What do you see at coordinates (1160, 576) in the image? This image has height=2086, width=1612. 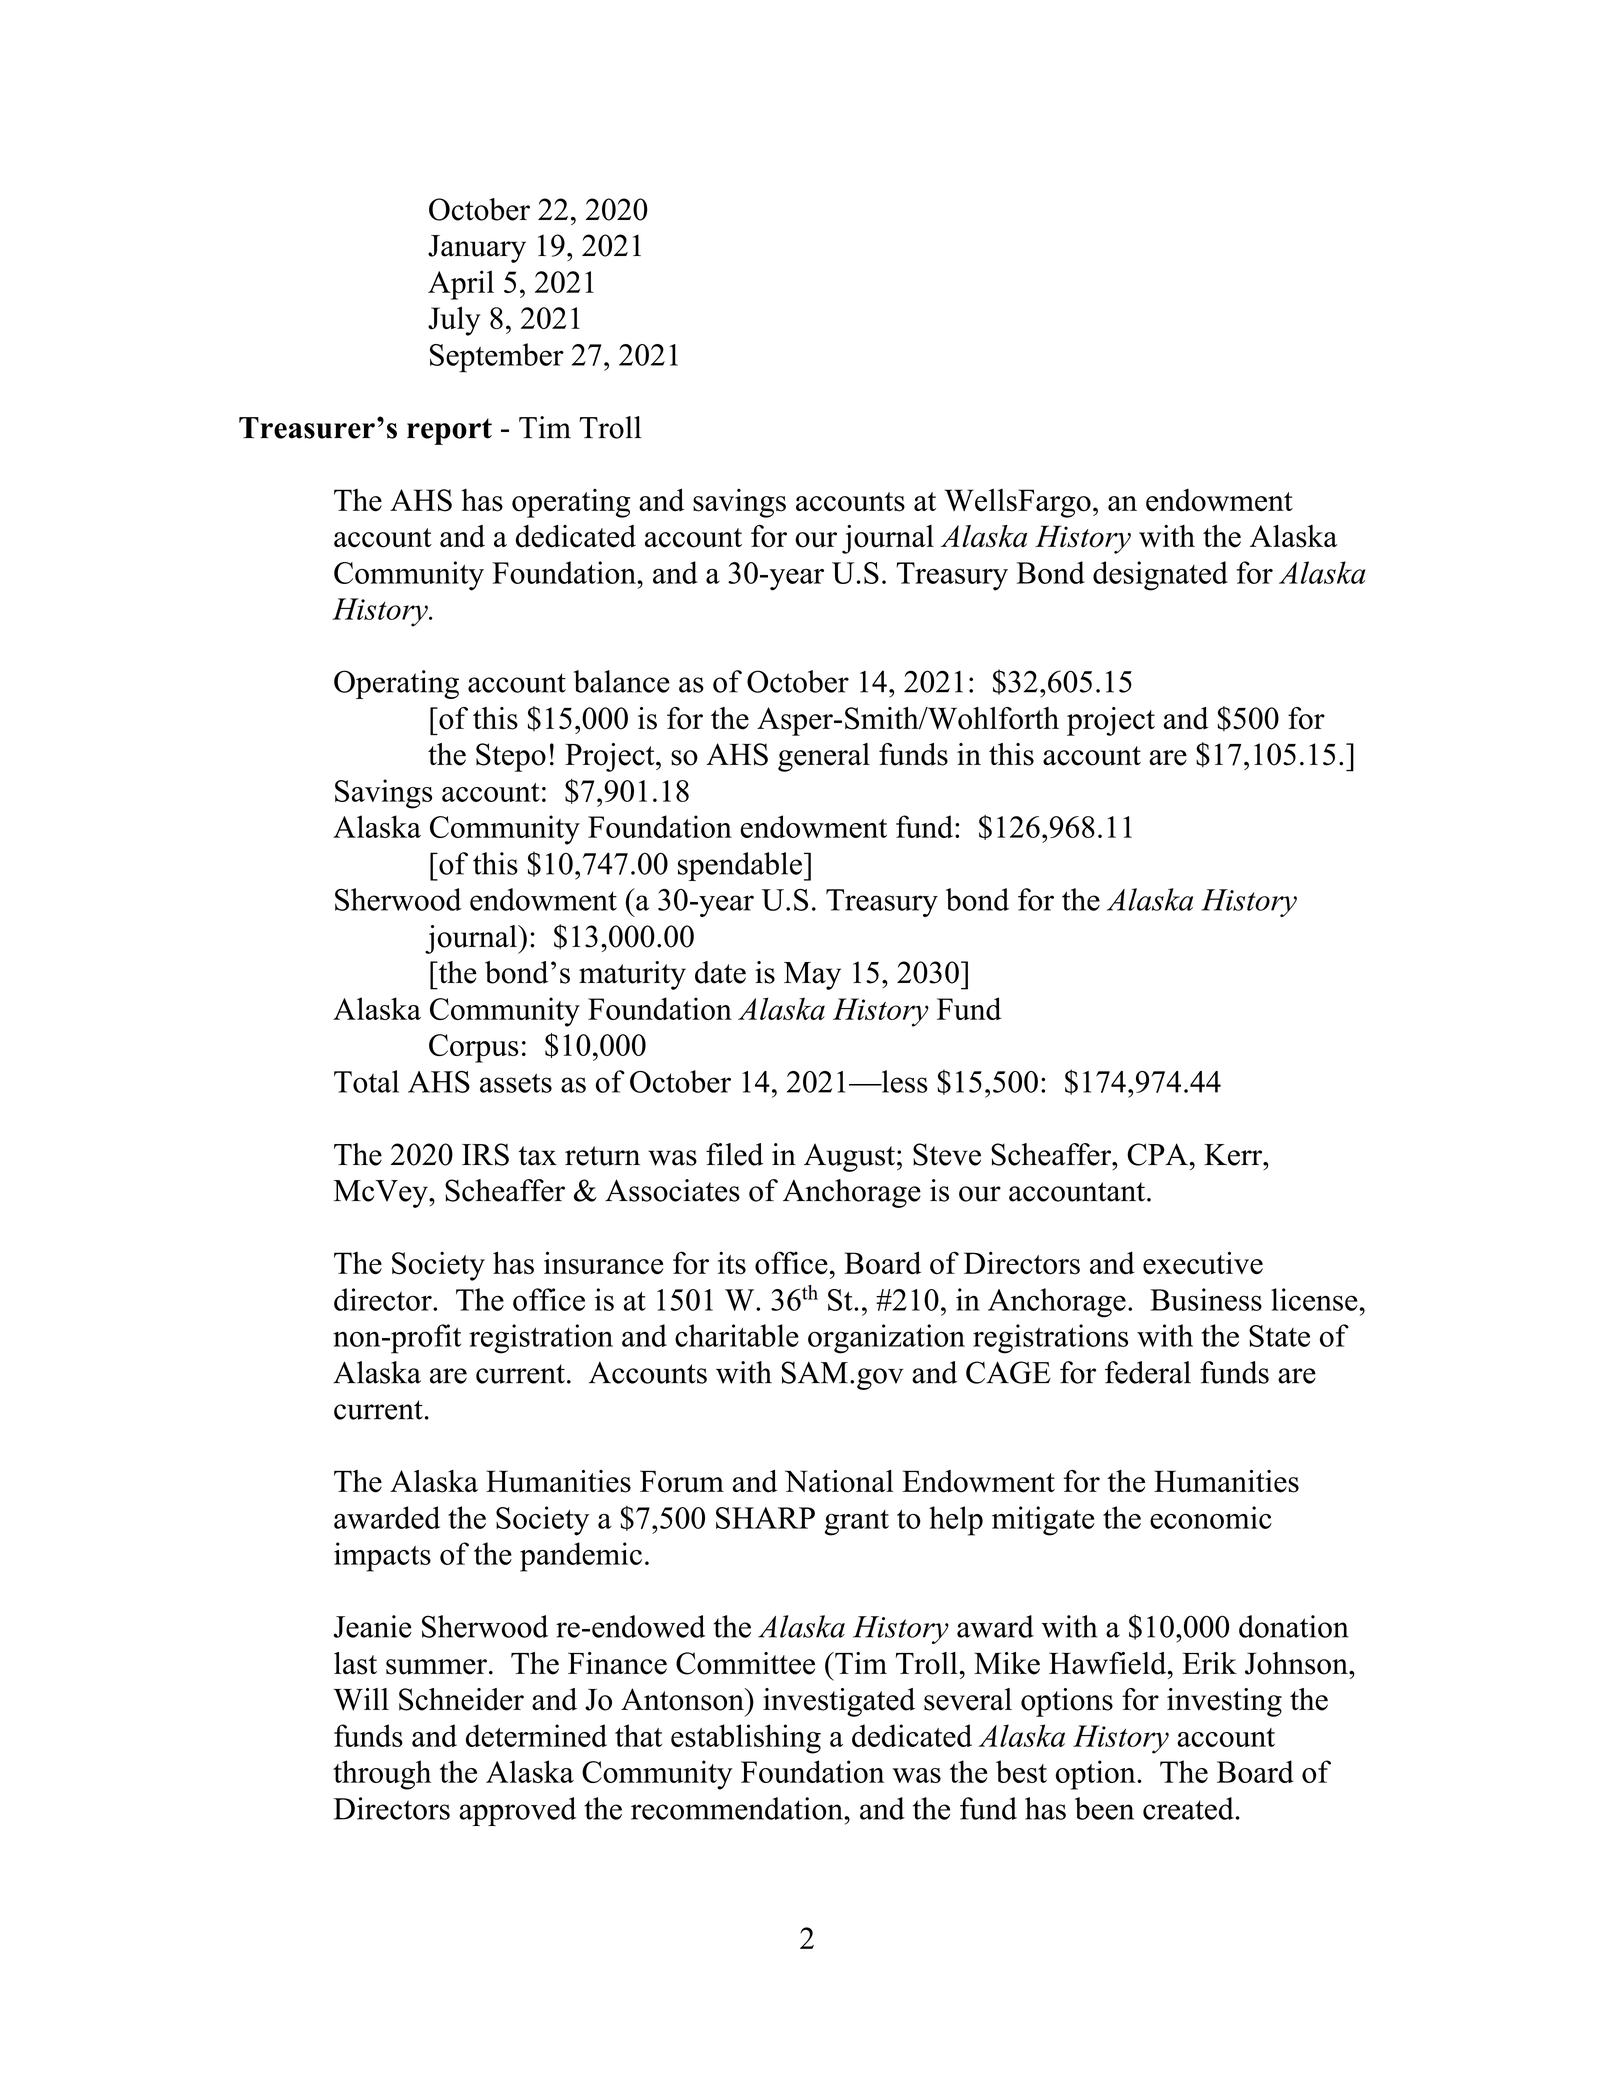 I see `designated` at bounding box center [1160, 576].
